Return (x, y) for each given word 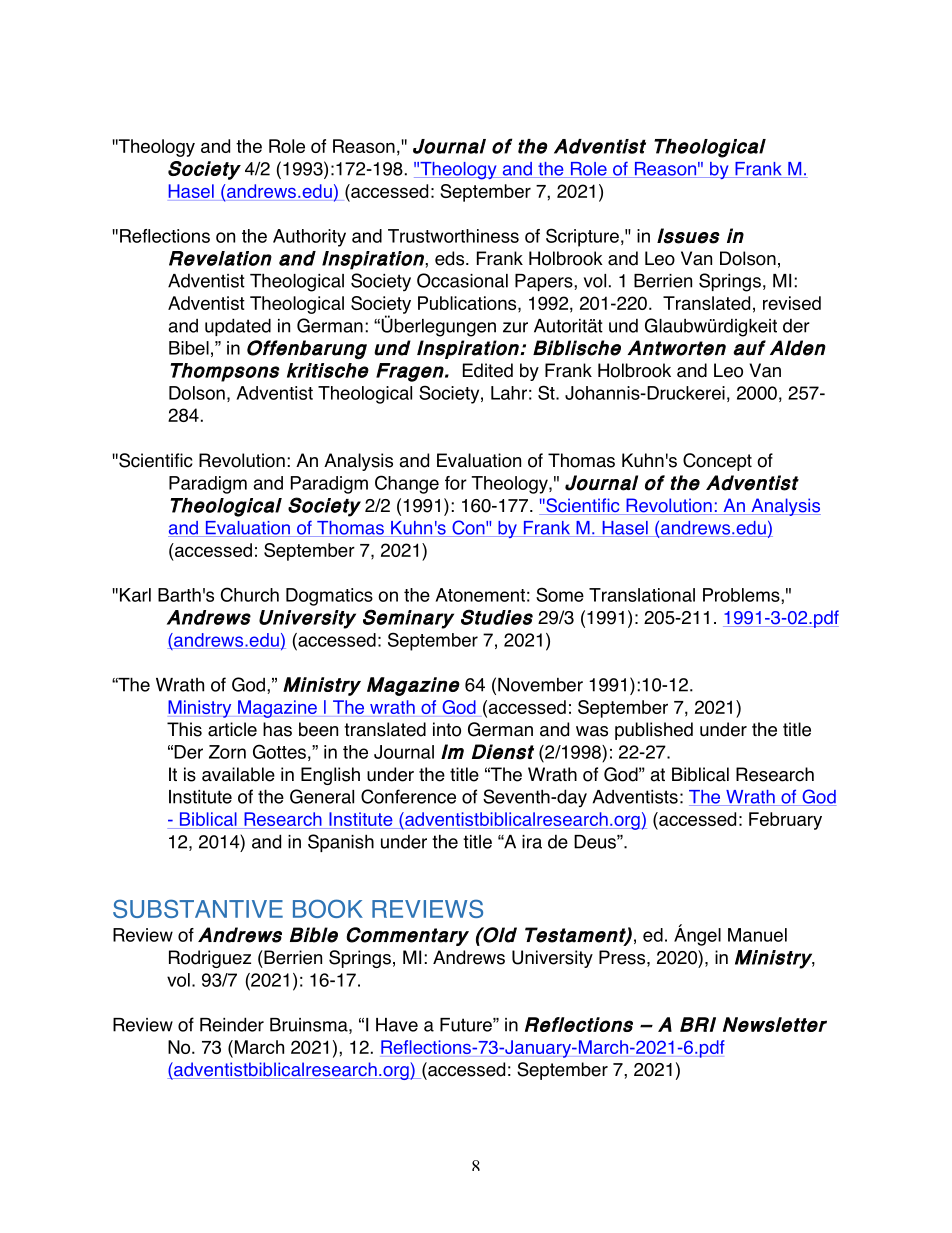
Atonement (480, 595)
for (456, 483)
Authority (309, 238)
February (785, 821)
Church (250, 594)
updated (238, 327)
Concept (717, 462)
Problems (742, 595)
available (238, 774)
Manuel (757, 935)
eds (451, 258)
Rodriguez (210, 959)
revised (792, 303)
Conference (408, 796)
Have (397, 1025)
